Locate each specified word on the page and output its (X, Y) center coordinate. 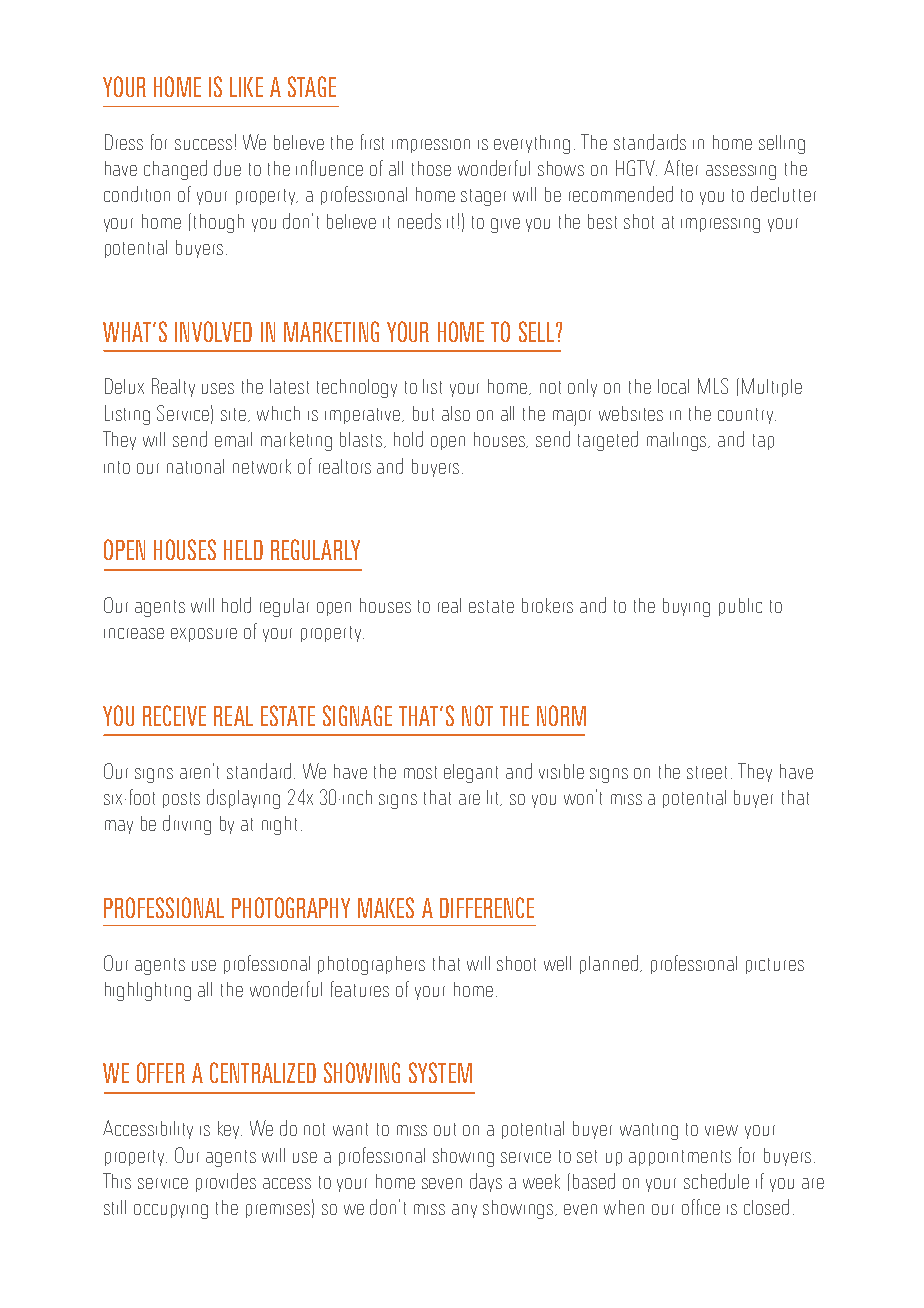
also (456, 413)
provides (226, 1182)
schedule (716, 1181)
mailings (678, 441)
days (486, 1182)
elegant (471, 773)
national (195, 466)
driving (187, 825)
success (203, 144)
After (681, 168)
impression (431, 146)
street (709, 772)
